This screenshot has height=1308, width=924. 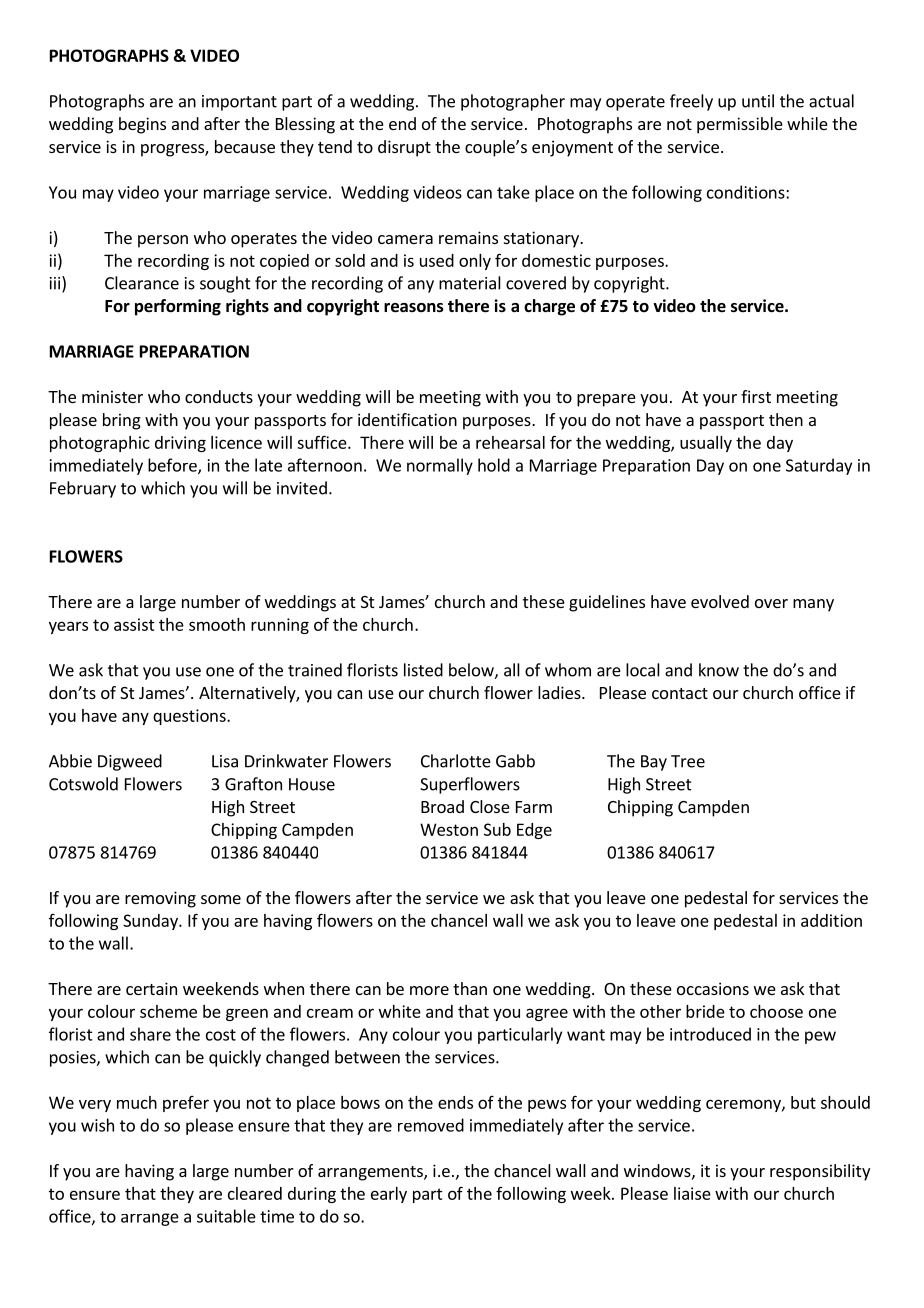 What do you see at coordinates (423, 670) in the screenshot?
I see `listed` at bounding box center [423, 670].
